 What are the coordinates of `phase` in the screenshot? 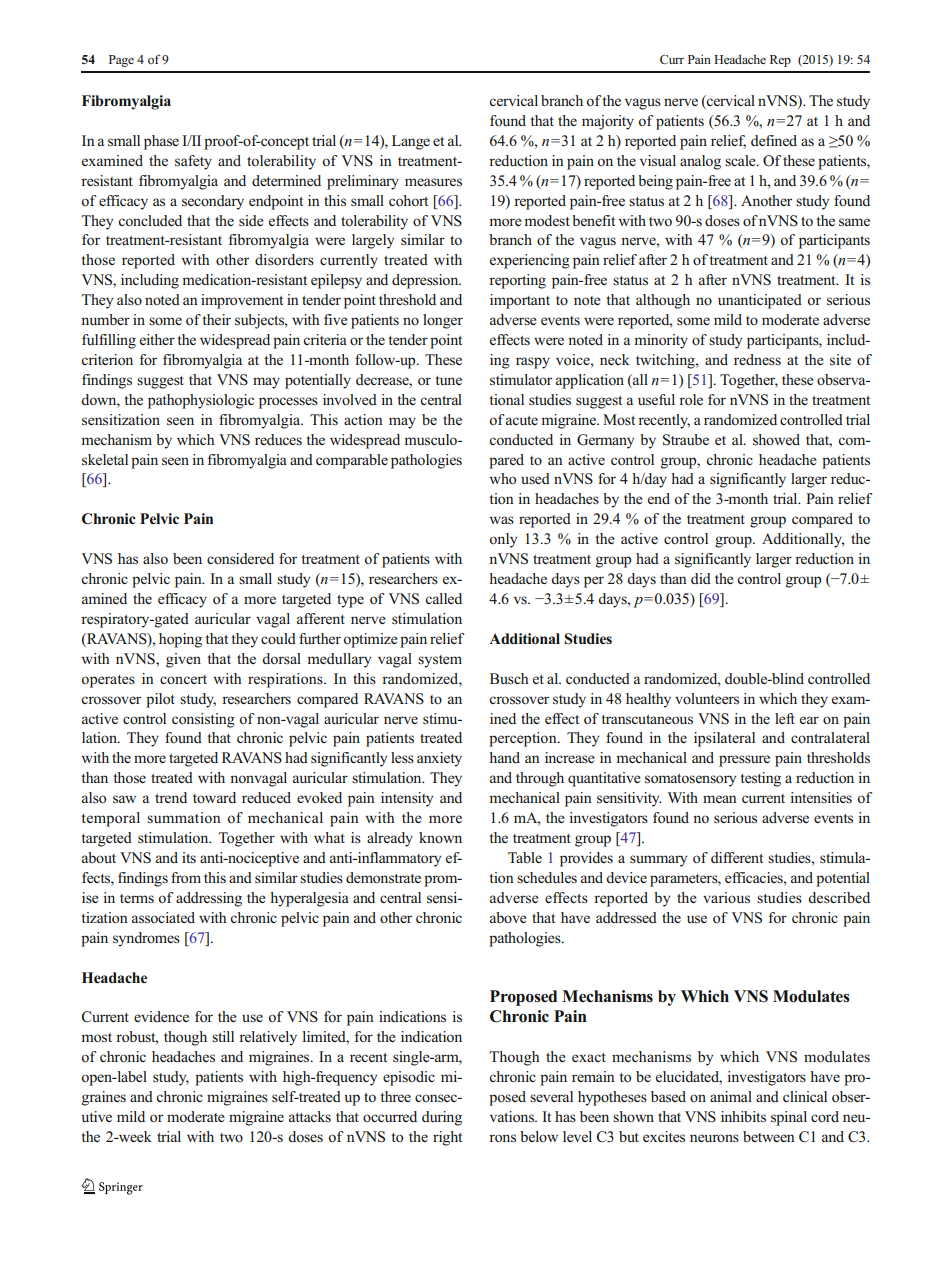 It's located at (161, 142).
